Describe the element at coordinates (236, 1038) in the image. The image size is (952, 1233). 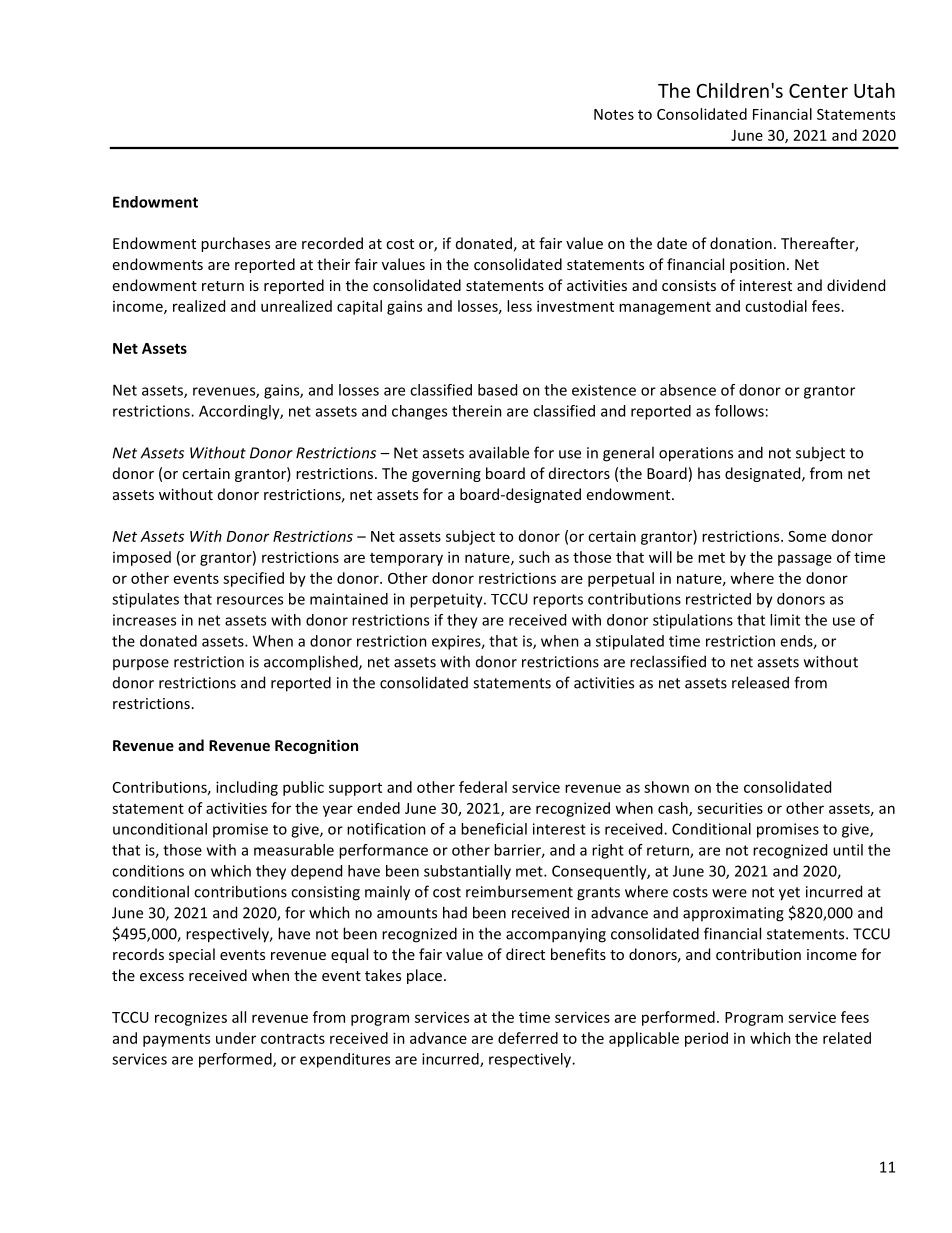
I see `under` at that location.
